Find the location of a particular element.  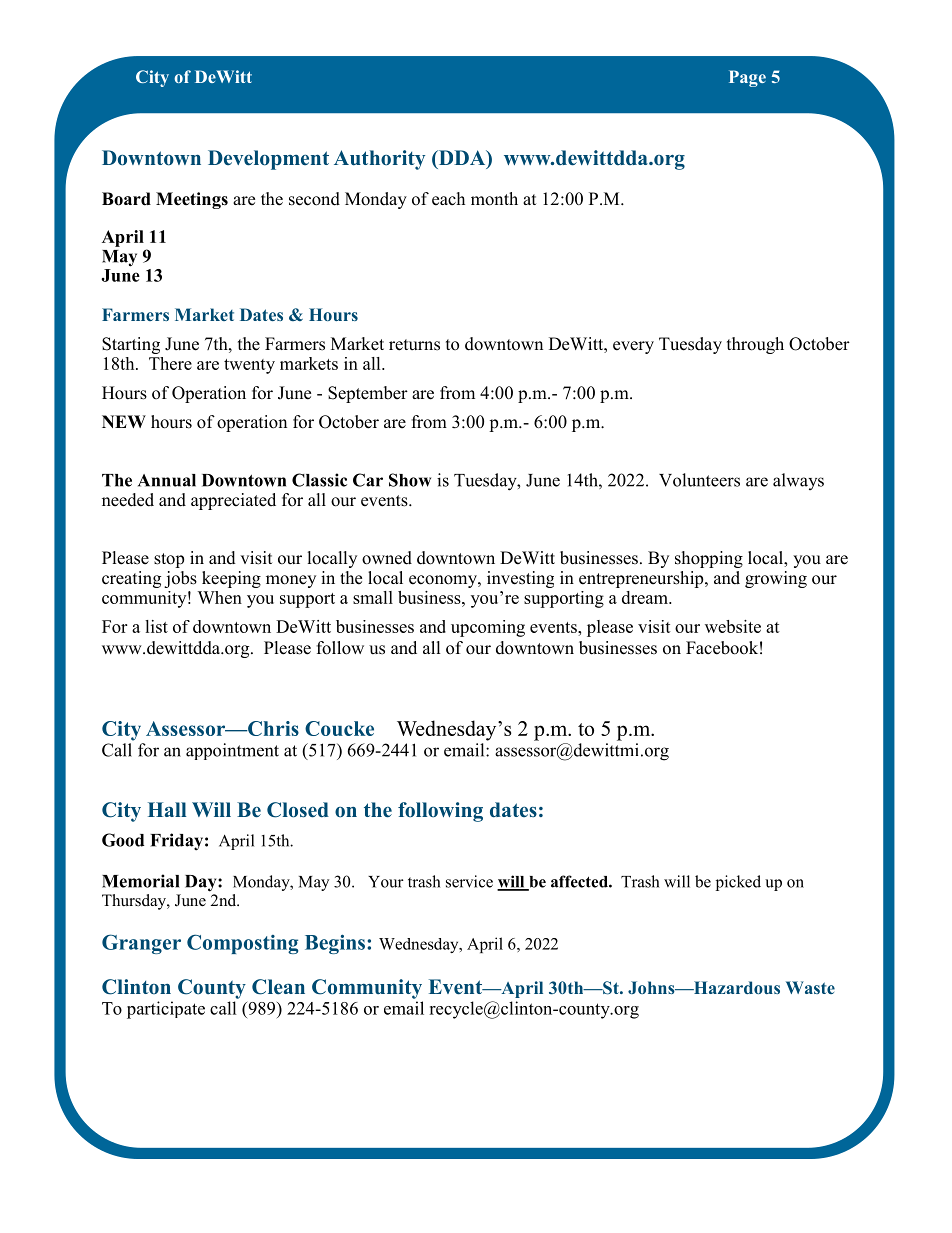

Development is located at coordinates (268, 160).
